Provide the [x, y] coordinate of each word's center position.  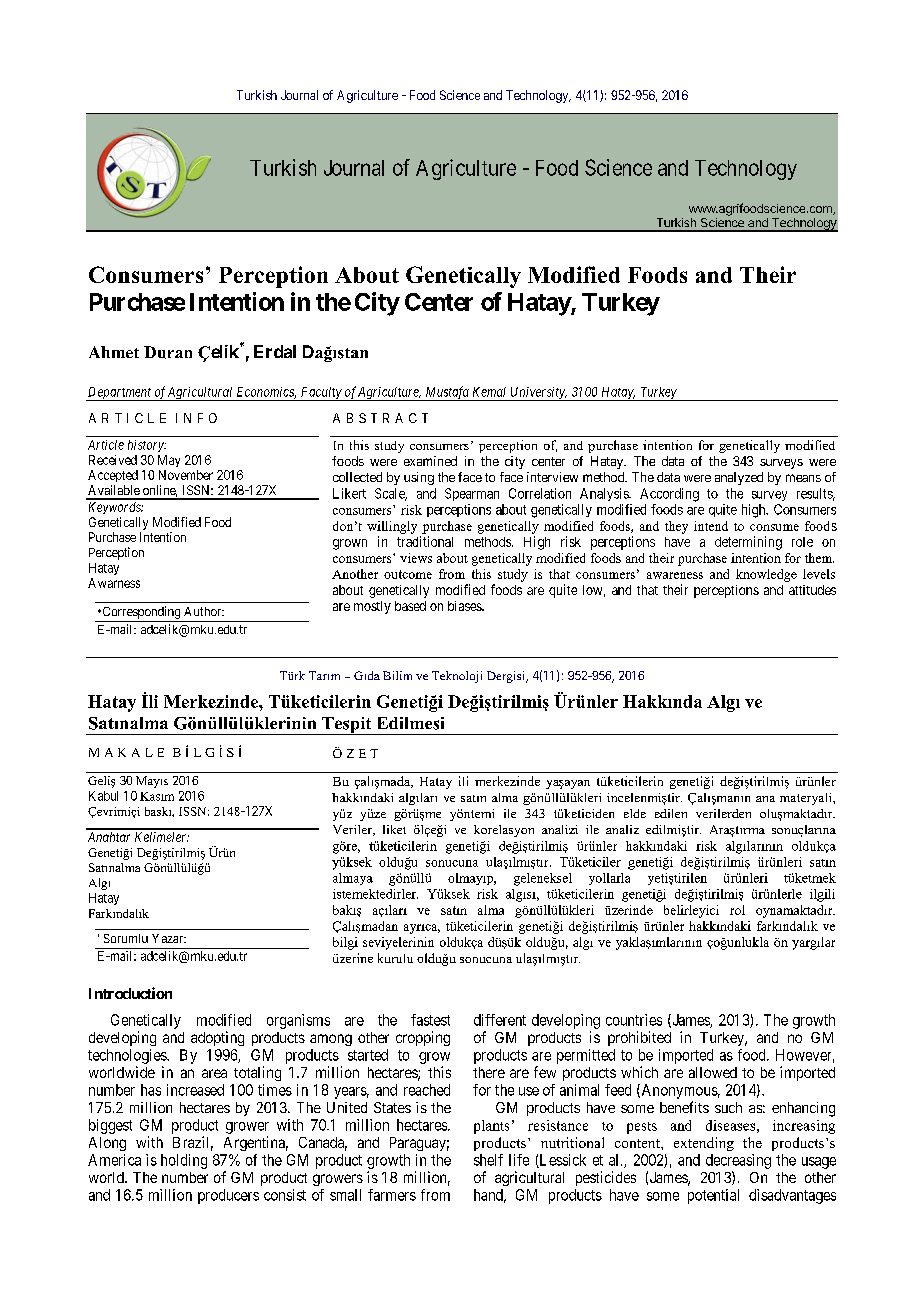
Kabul [103, 796]
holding [184, 1161]
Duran [168, 352]
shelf [488, 1160]
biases [465, 606]
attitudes [812, 590]
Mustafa [447, 393]
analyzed [739, 478]
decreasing [738, 1161]
